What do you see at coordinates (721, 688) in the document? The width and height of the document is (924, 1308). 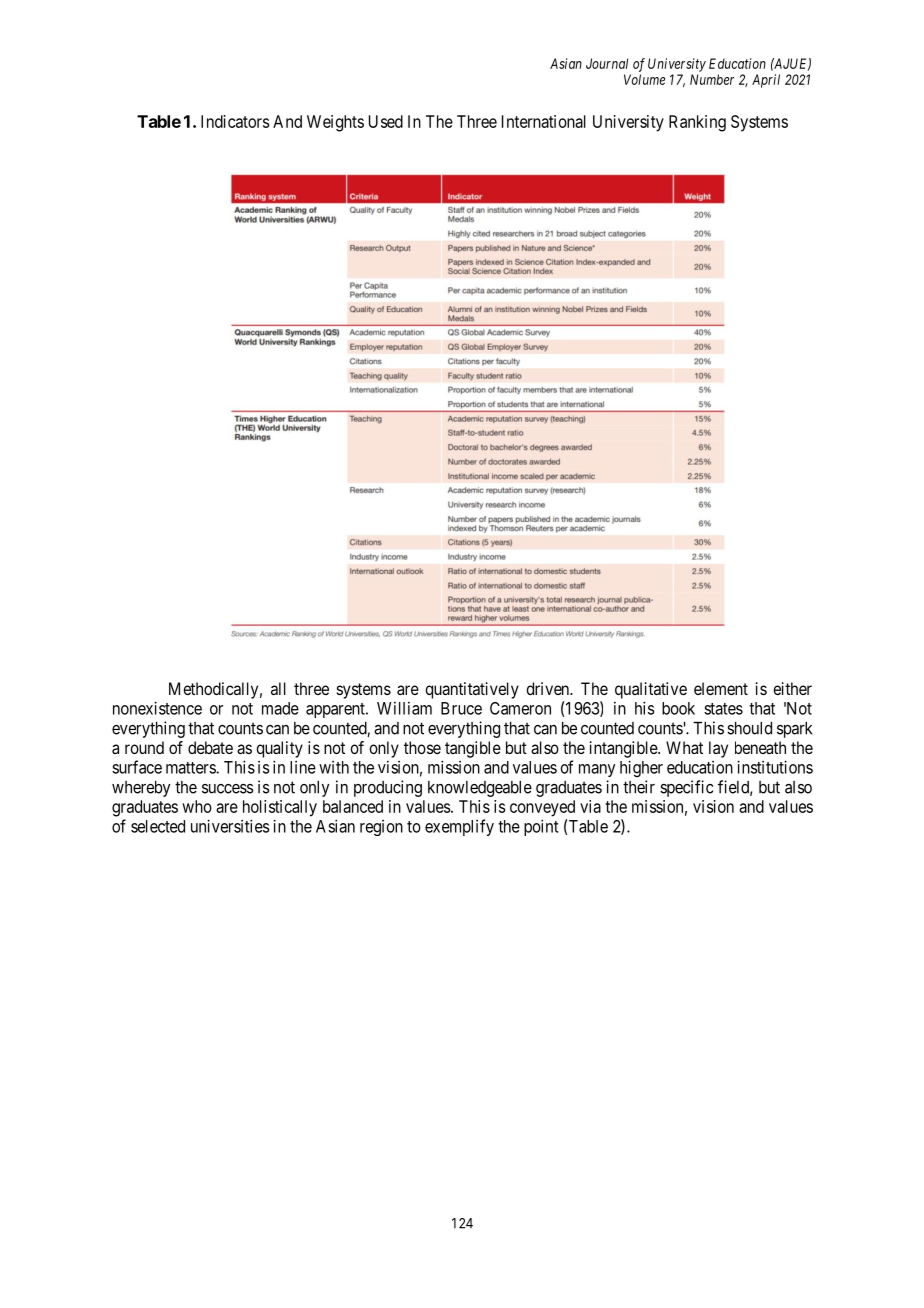 I see `element` at bounding box center [721, 688].
